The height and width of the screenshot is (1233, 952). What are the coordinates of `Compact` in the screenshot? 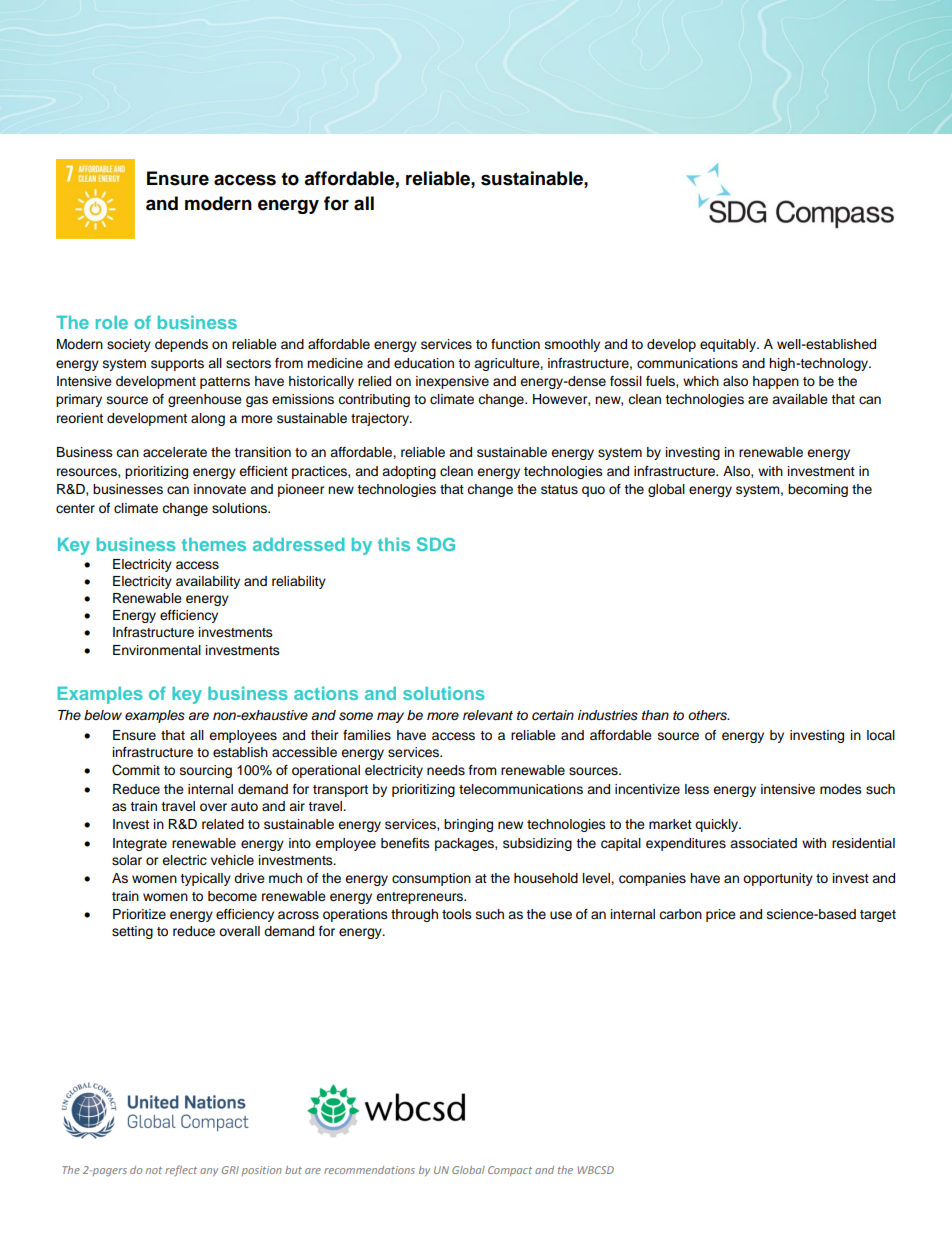 It's located at (510, 1171).
